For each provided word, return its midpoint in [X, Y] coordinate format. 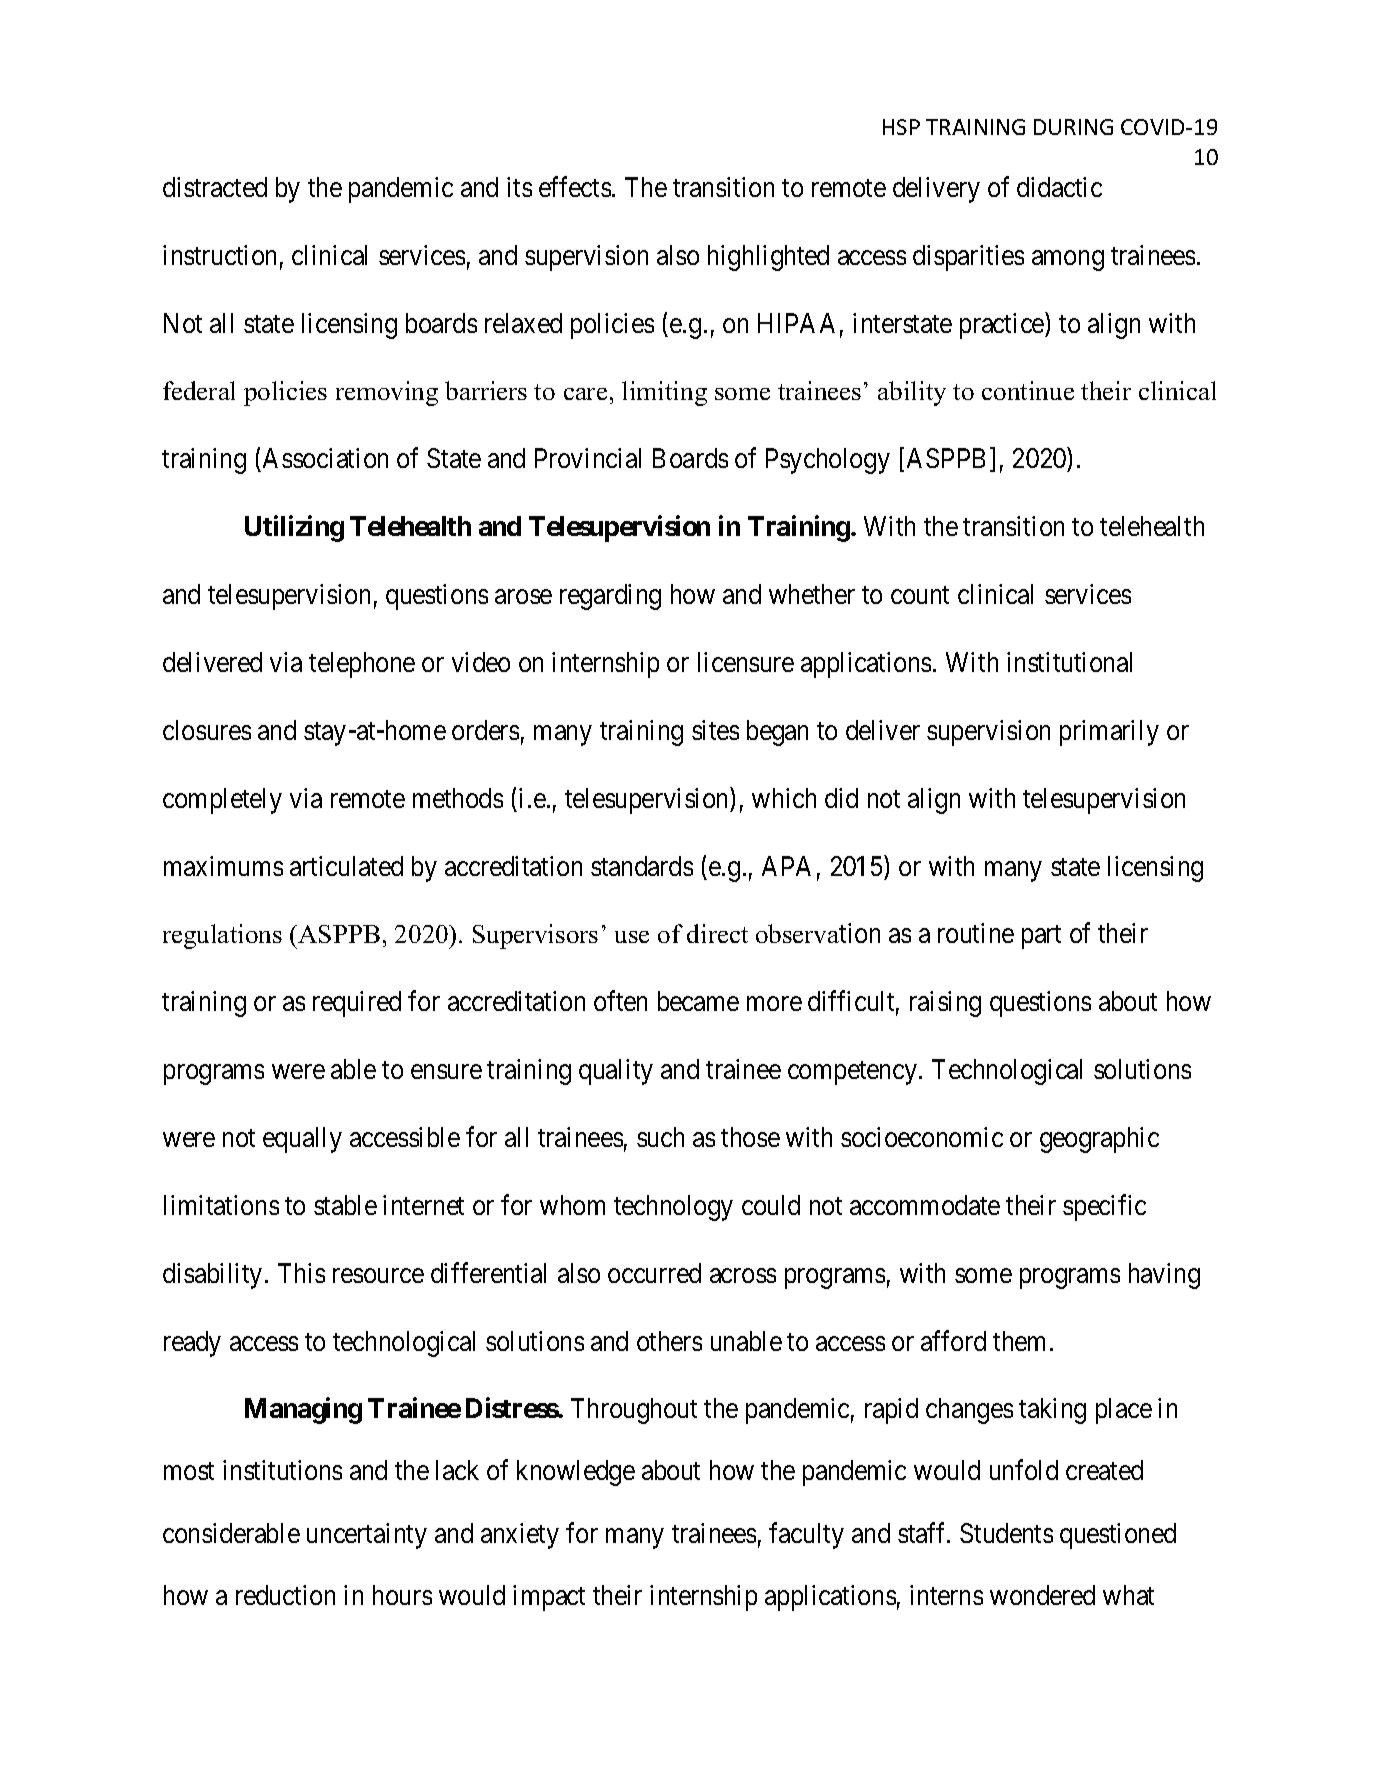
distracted [215, 187]
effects [575, 186]
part [1041, 937]
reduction [285, 1595]
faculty [806, 1535]
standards [642, 866]
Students [1006, 1533]
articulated [346, 866]
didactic [1059, 187]
